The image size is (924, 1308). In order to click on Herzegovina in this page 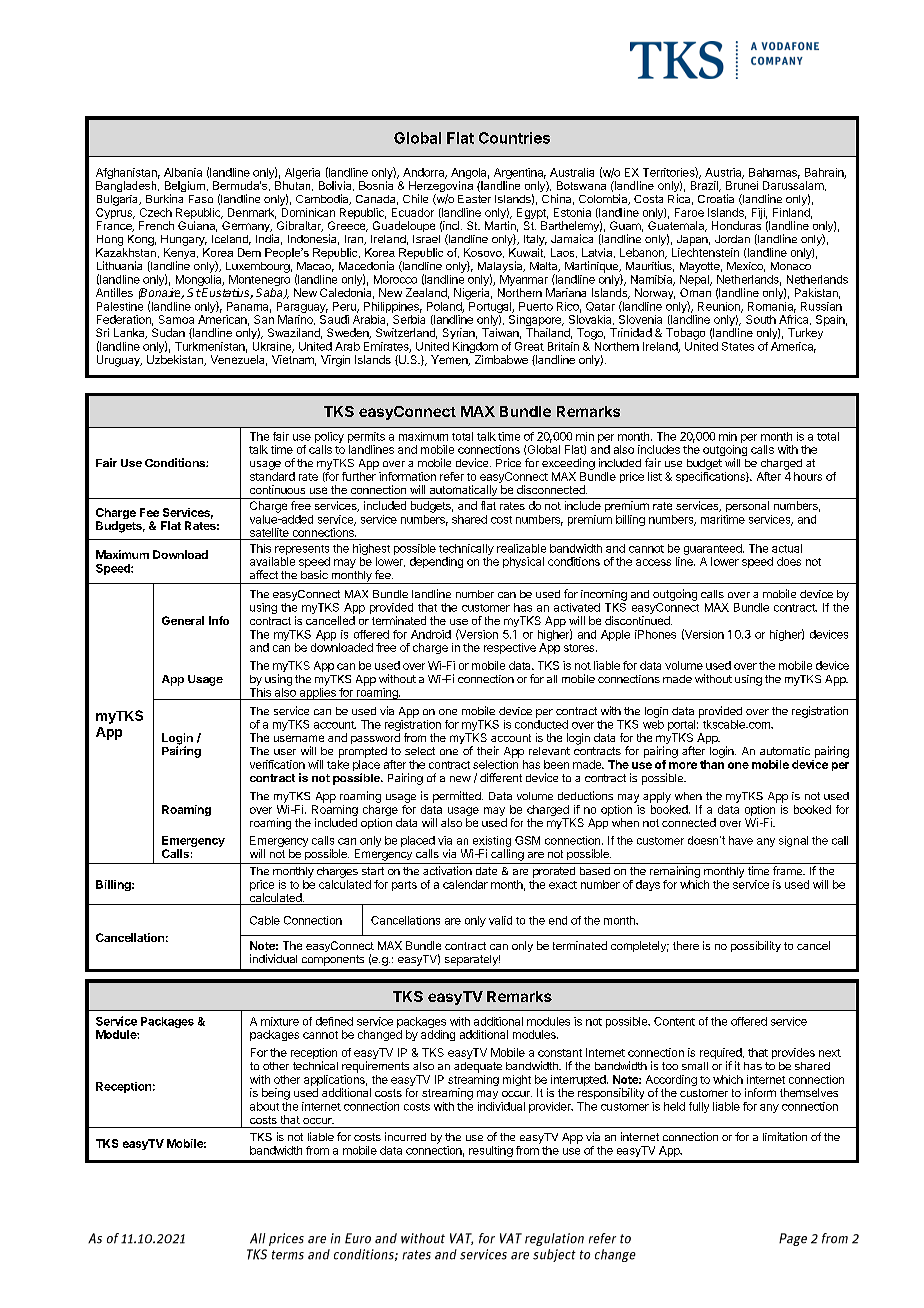, I will do `click(441, 188)`.
